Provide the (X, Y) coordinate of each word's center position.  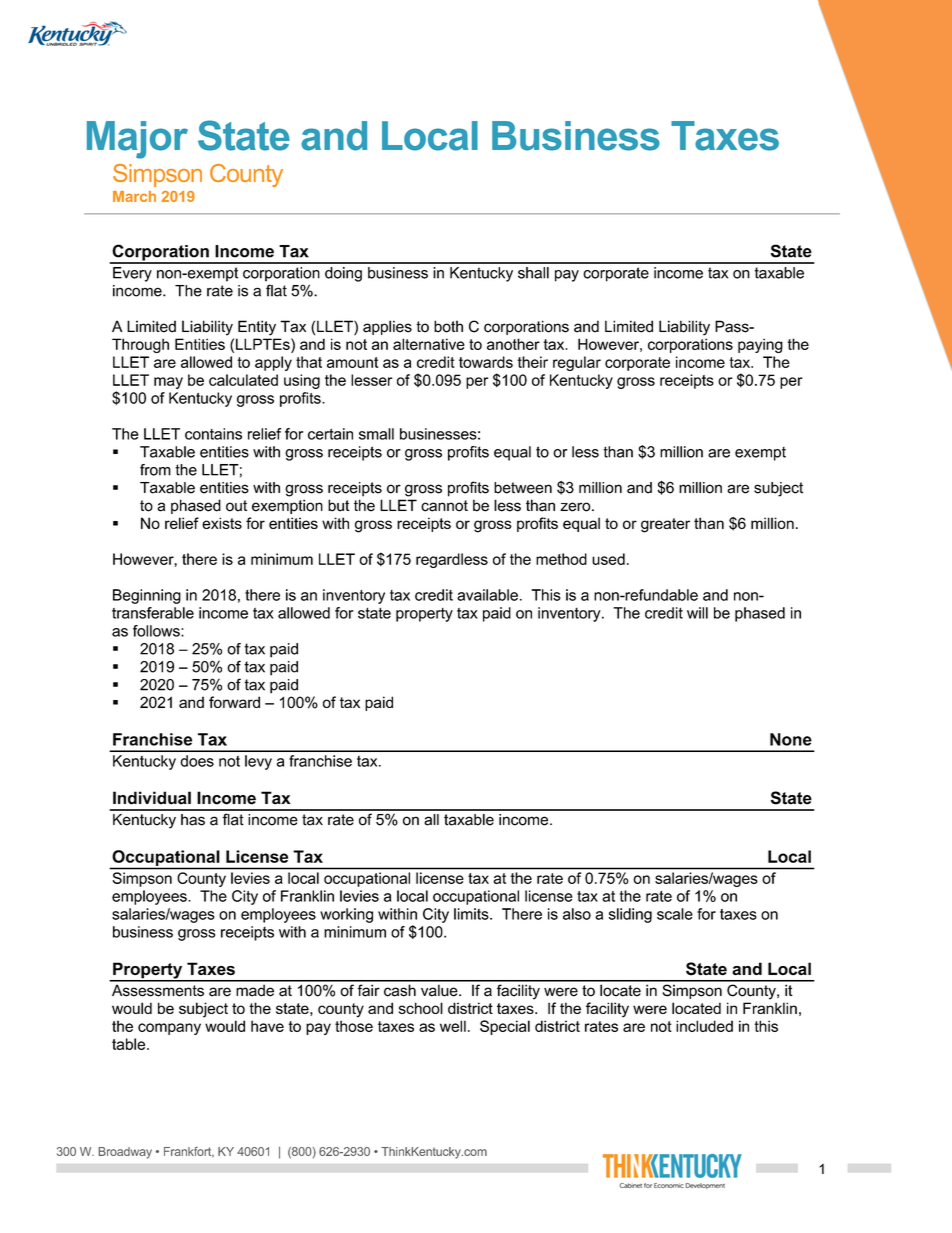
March (134, 196)
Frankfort (189, 1152)
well (453, 1026)
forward (234, 702)
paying (760, 345)
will (697, 613)
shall (533, 273)
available (487, 595)
